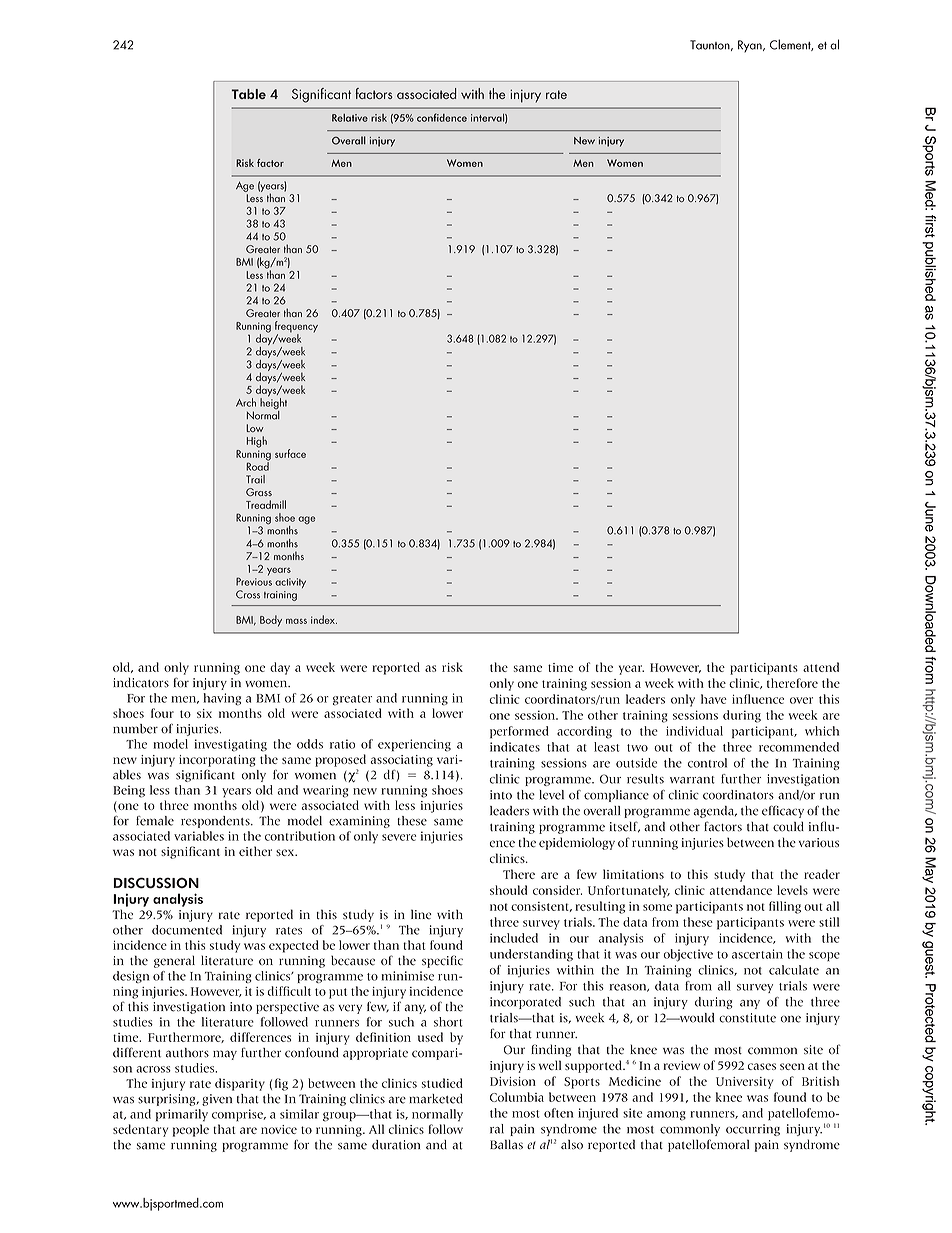 The image size is (952, 1233). I want to click on control, so click(707, 763).
